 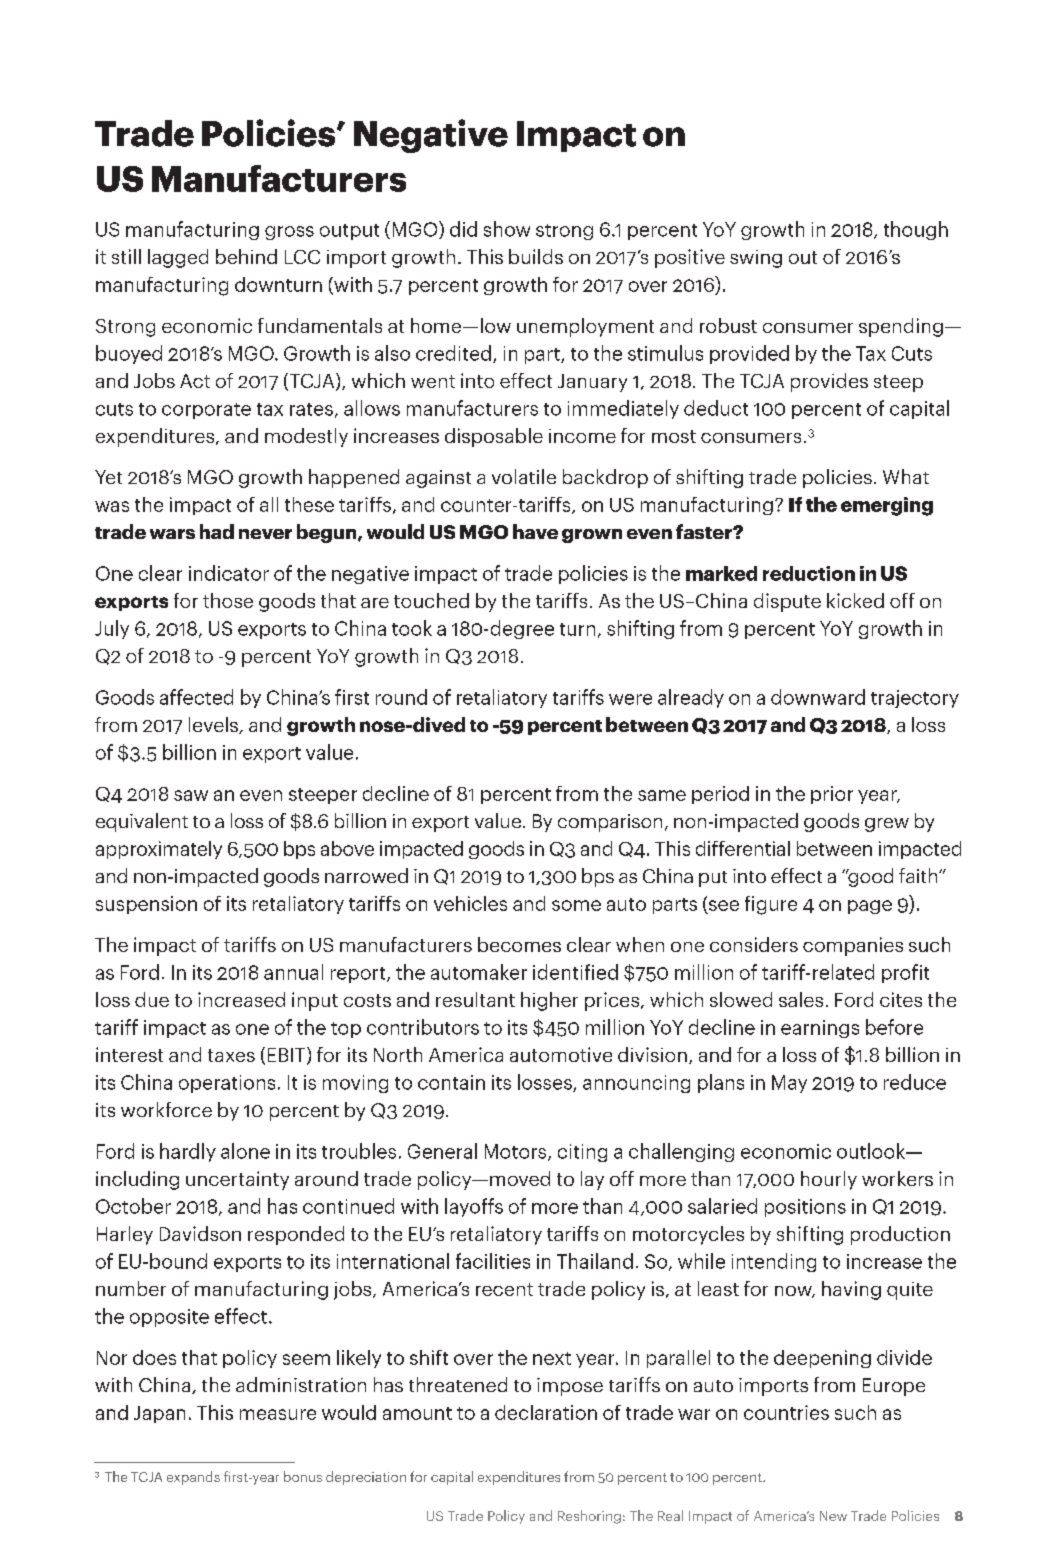 I want to click on lagged, so click(x=178, y=258).
